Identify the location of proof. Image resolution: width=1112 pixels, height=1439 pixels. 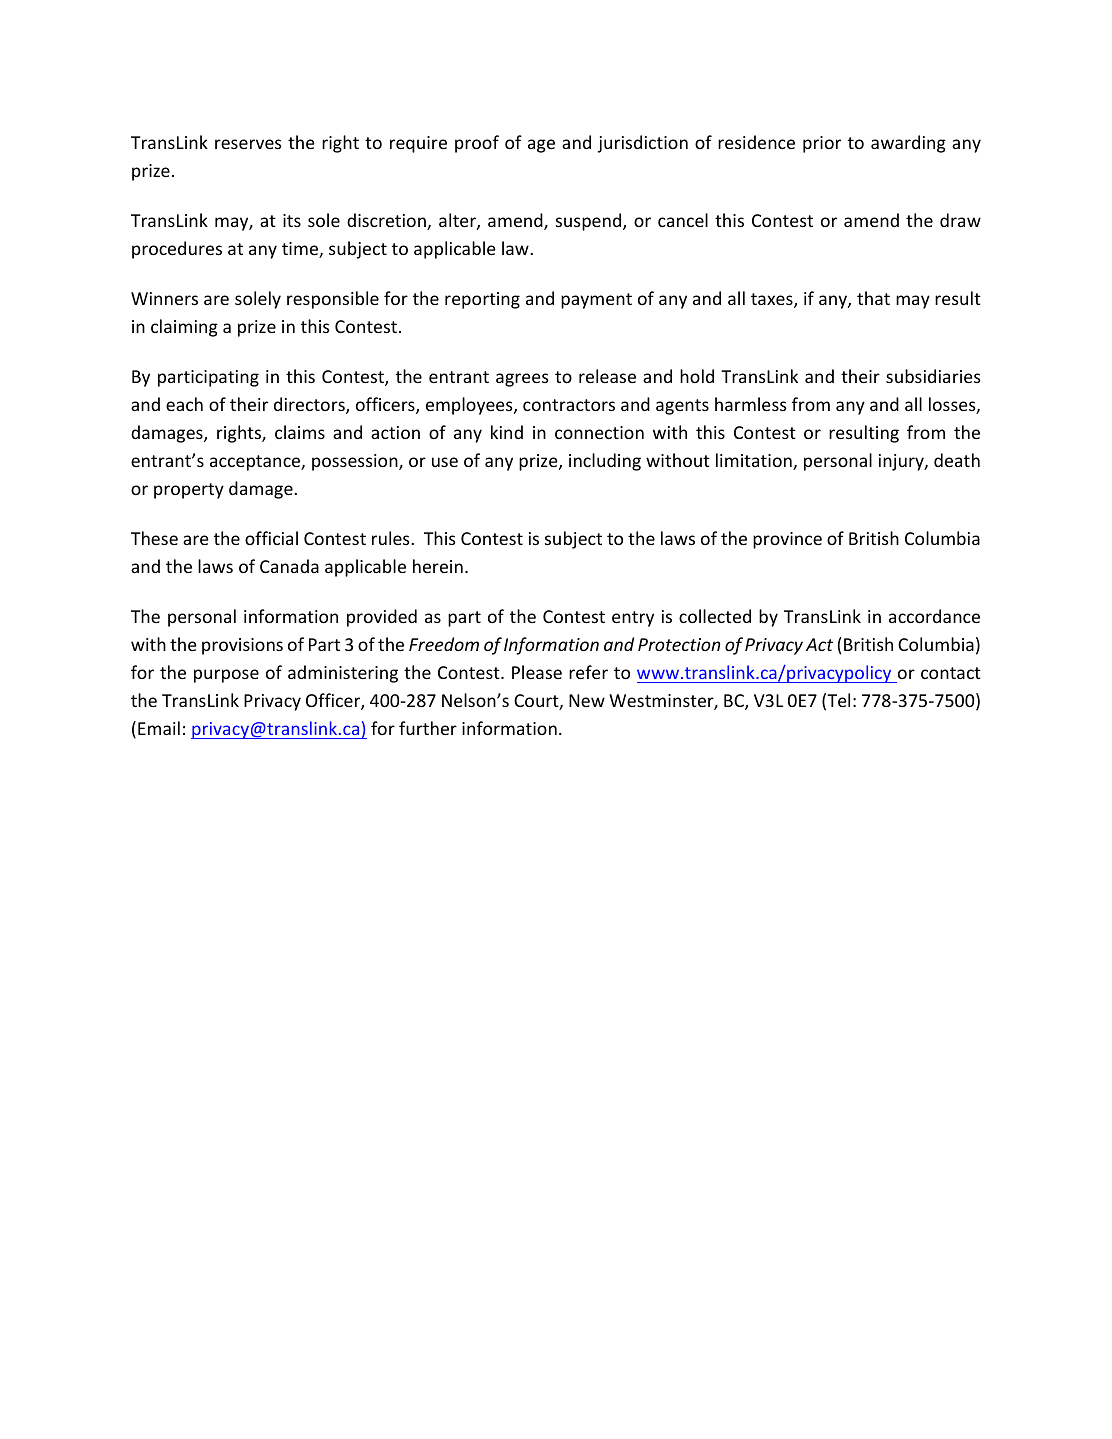
(477, 144).
